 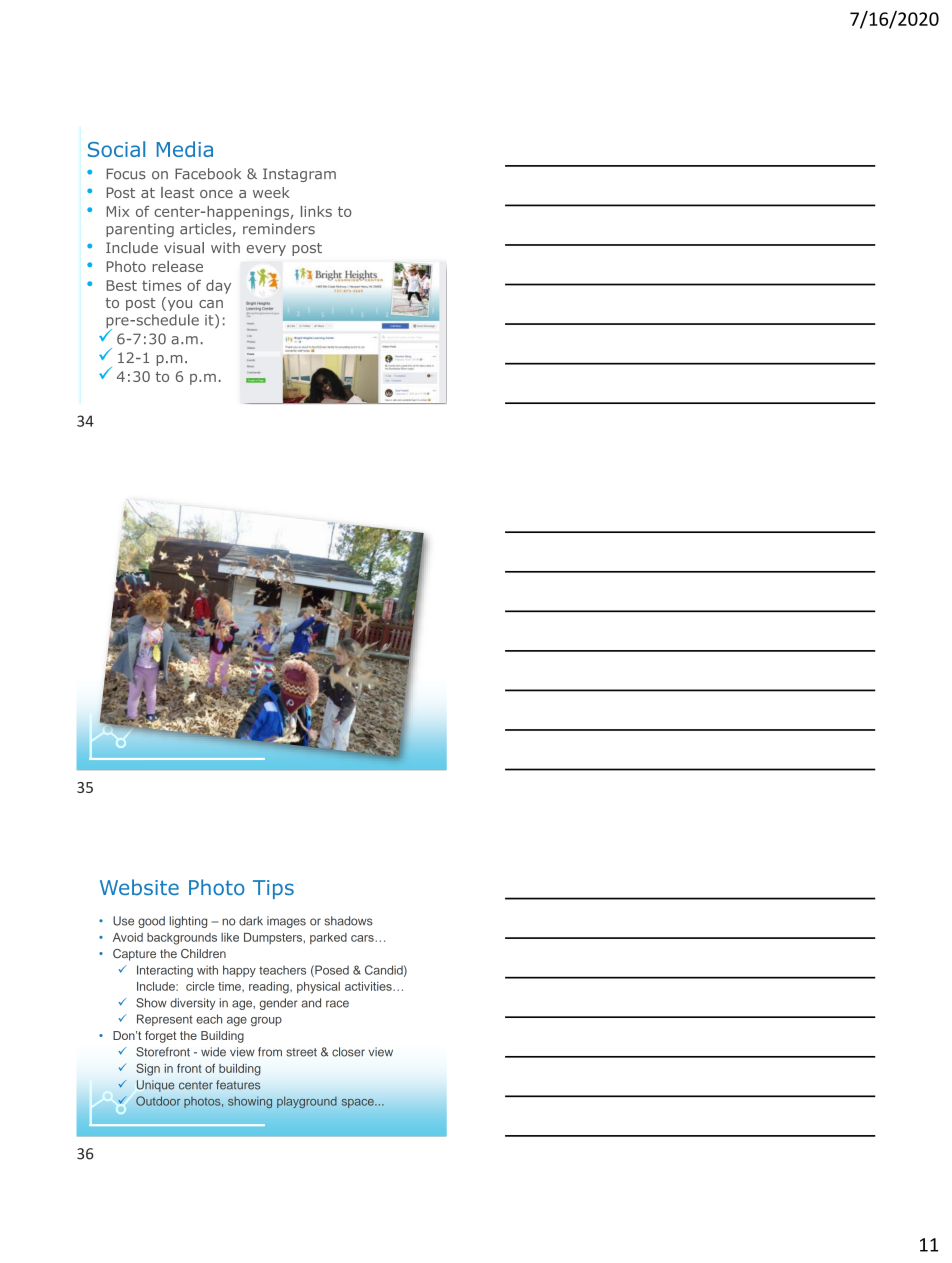 I want to click on Sign, so click(x=148, y=1069).
